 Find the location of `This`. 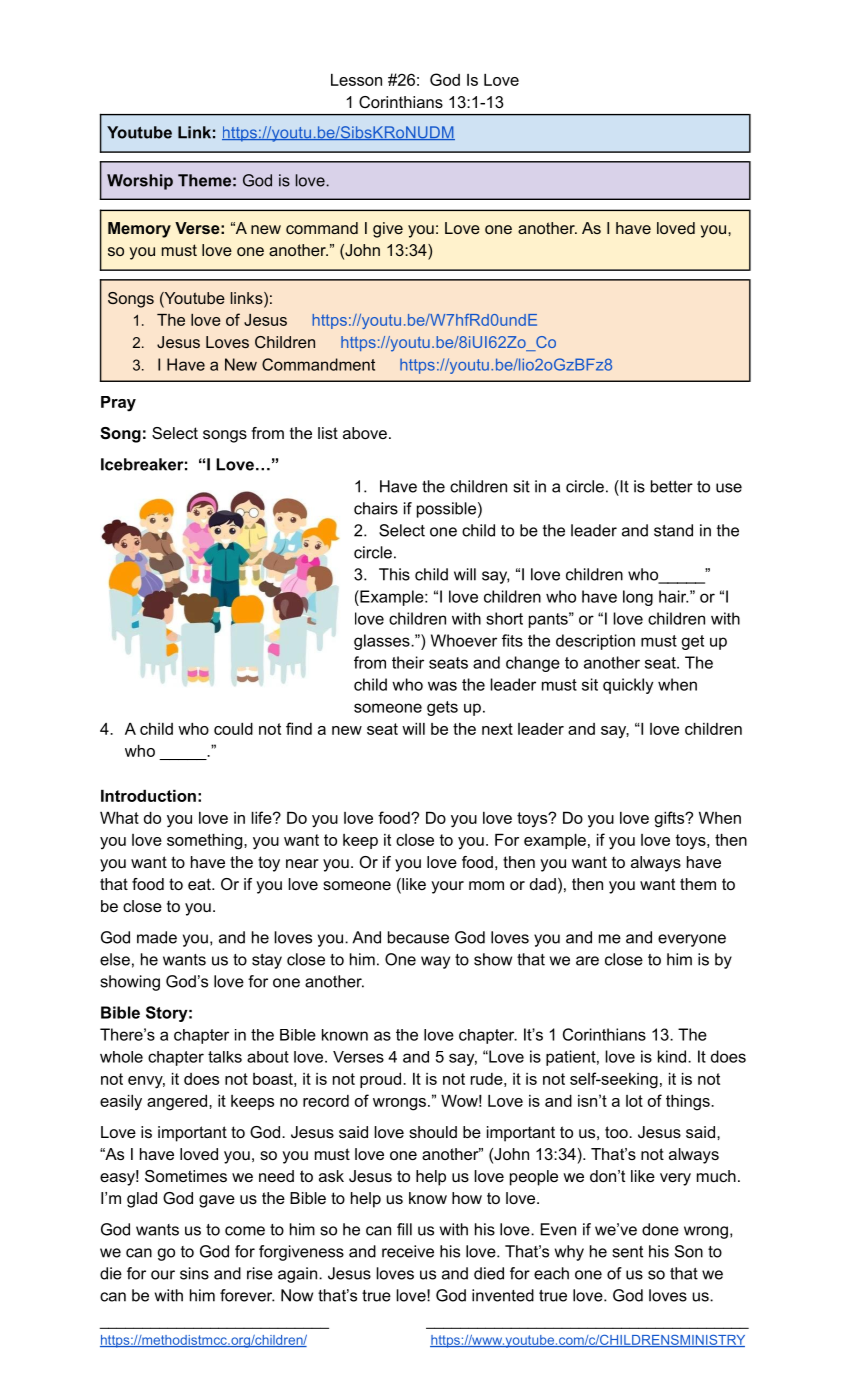

This is located at coordinates (394, 574).
